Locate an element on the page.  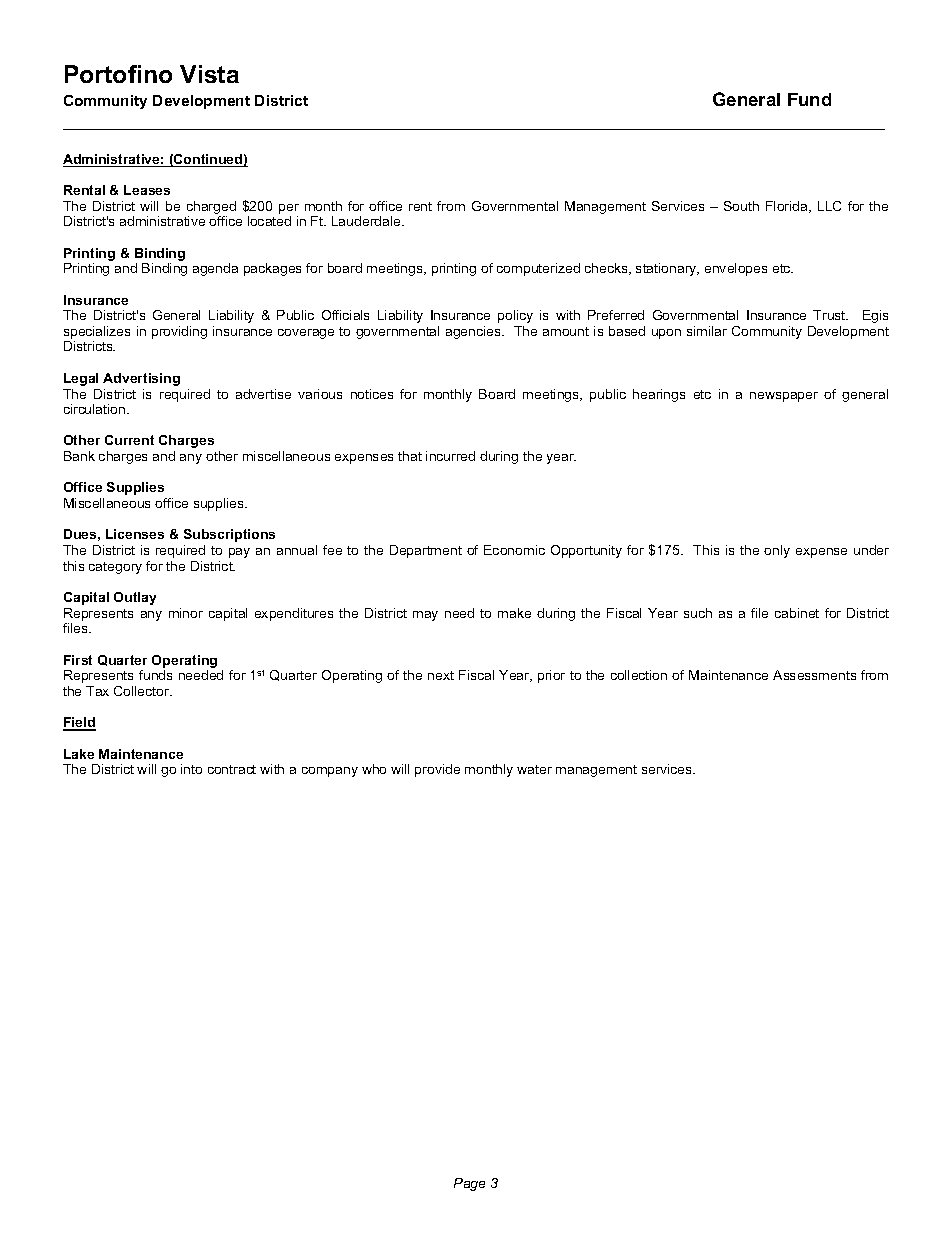
Page is located at coordinates (469, 1184).
